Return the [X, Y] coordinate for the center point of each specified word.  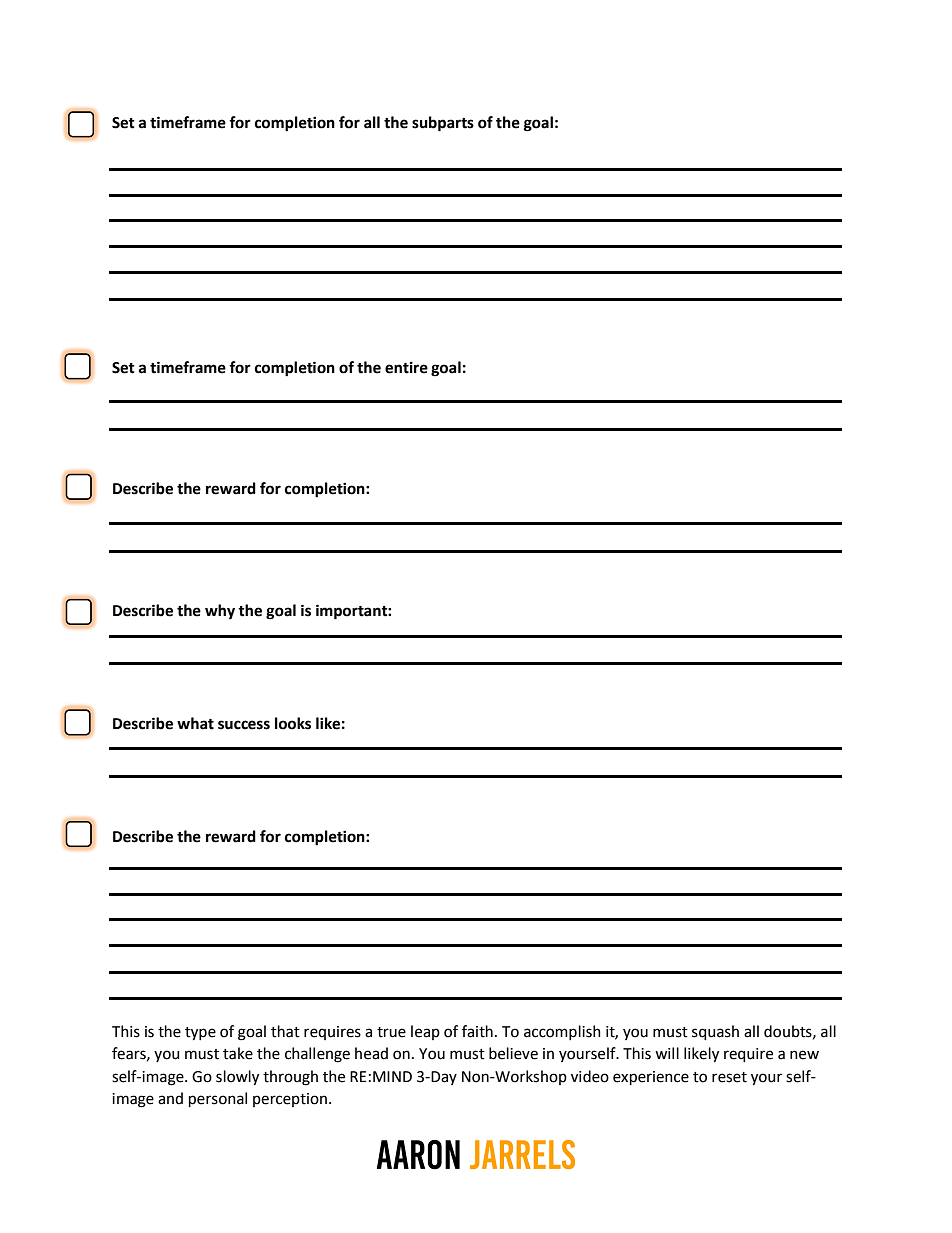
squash [715, 1032]
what [195, 723]
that [285, 1031]
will [667, 1053]
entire [406, 368]
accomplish [562, 1032]
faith [477, 1031]
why [220, 612]
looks [293, 723]
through [290, 1078]
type [200, 1034]
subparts [443, 124]
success [244, 725]
